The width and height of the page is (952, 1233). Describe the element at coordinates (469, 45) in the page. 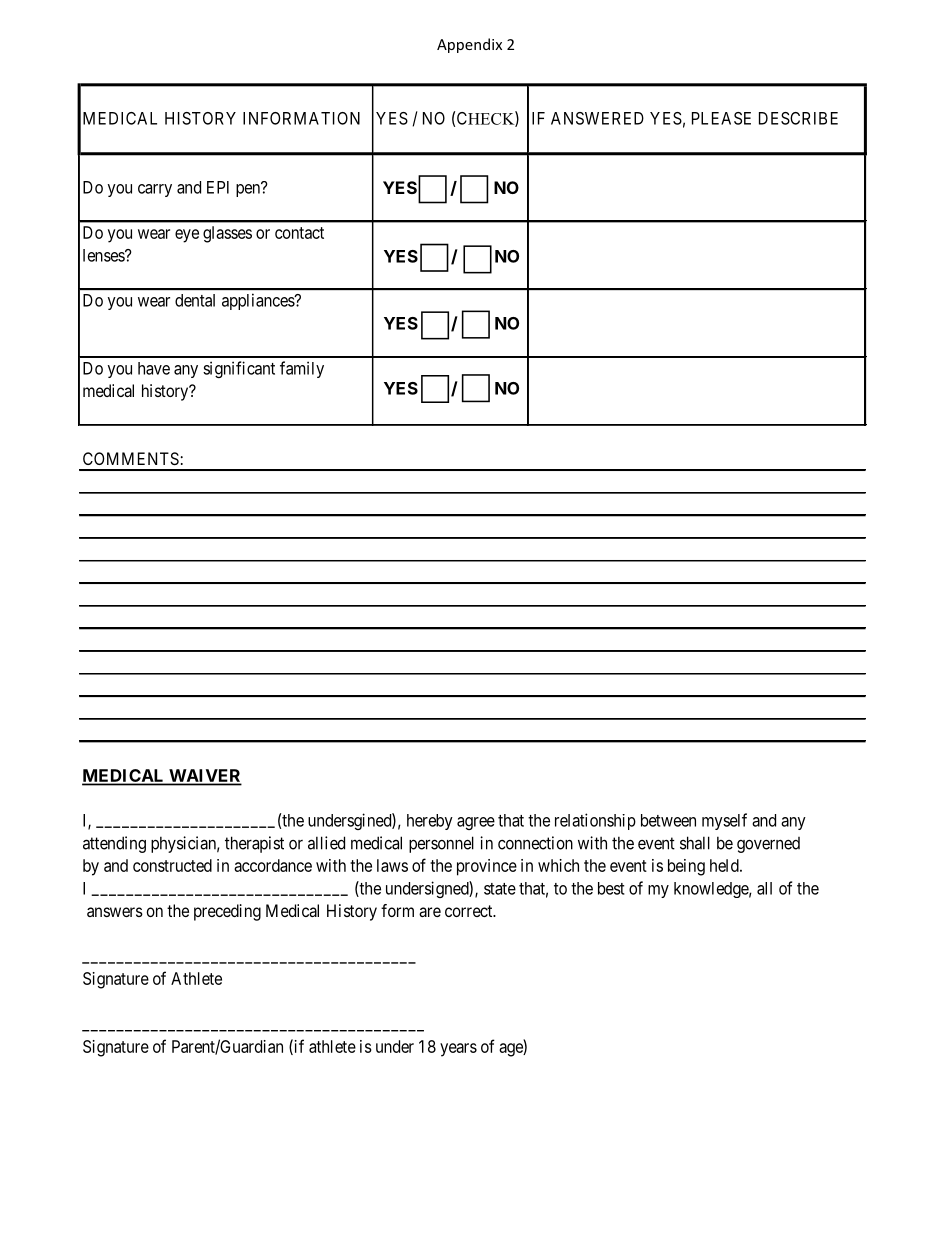

I see `Appendix` at that location.
